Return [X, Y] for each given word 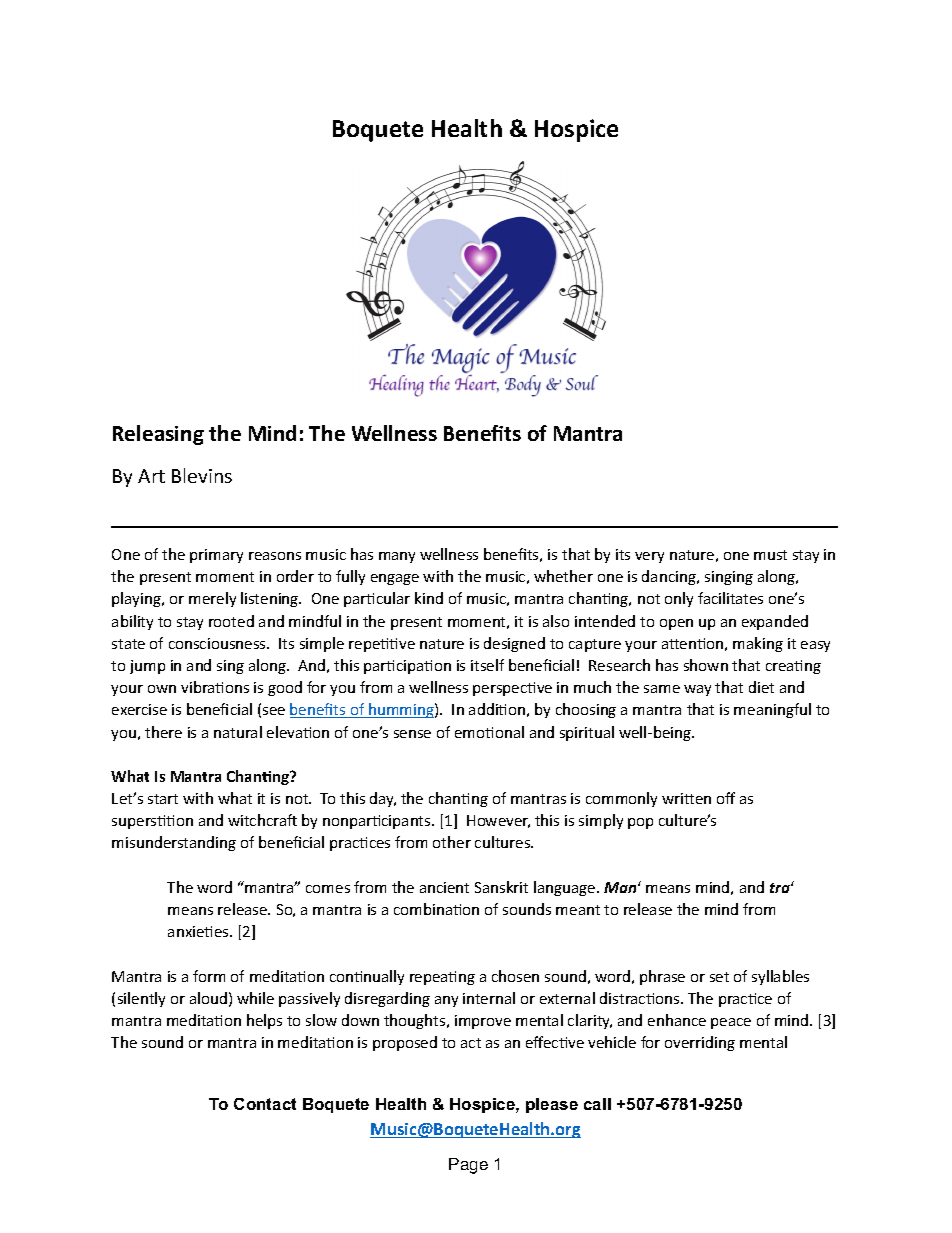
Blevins [202, 475]
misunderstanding [174, 843]
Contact [265, 1104]
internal [489, 998]
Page [468, 1166]
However [498, 821]
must [770, 555]
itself [487, 665]
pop [640, 823]
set [719, 977]
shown [706, 665]
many [397, 557]
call [597, 1104]
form [209, 976]
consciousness [218, 643]
